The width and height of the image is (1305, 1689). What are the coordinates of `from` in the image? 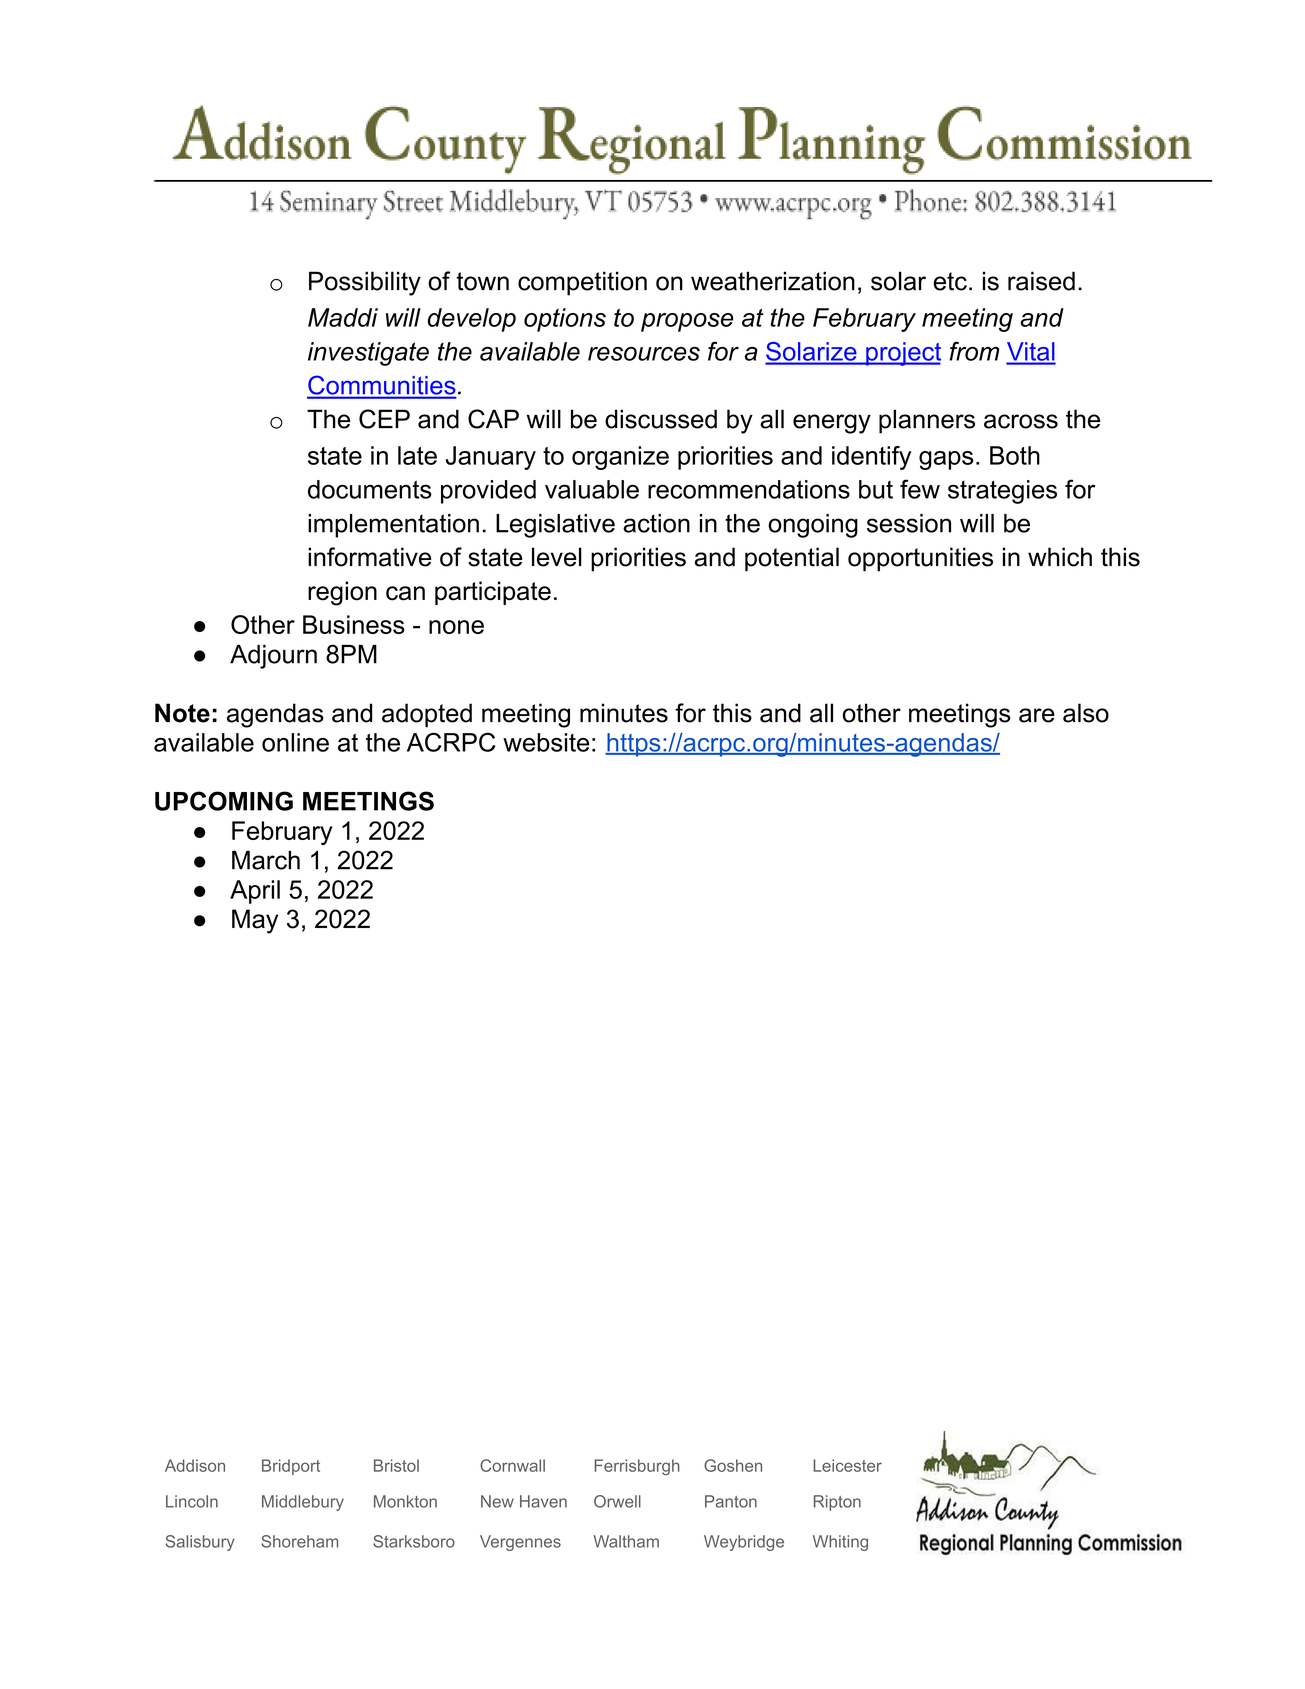 It's located at (974, 351).
